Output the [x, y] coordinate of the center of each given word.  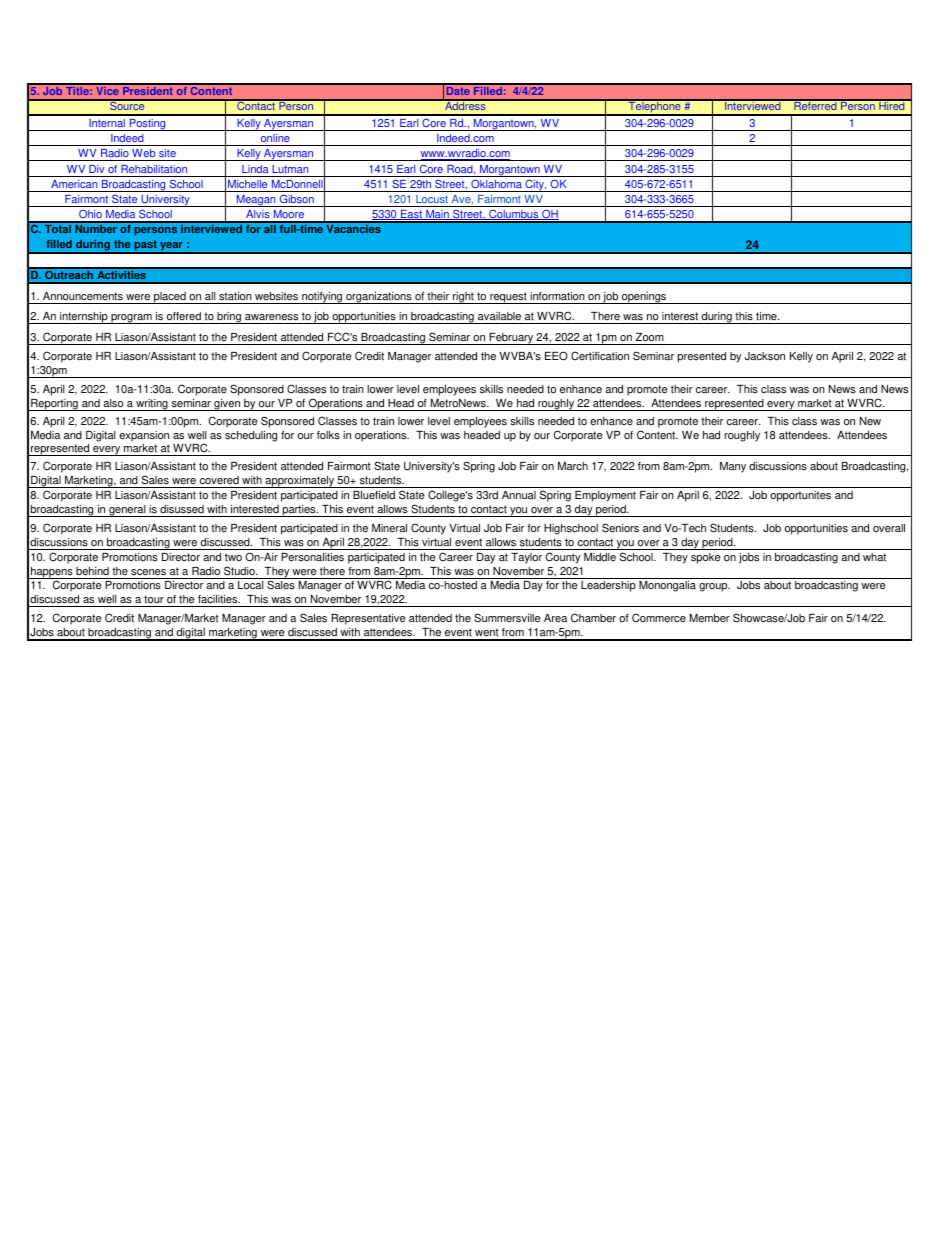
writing [152, 405]
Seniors [620, 528]
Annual [519, 495]
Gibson [296, 200]
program [131, 319]
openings [644, 298]
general [127, 511]
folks [328, 435]
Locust [432, 201]
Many [733, 467]
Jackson [765, 356]
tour [154, 599]
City [535, 185]
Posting [147, 125]
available [499, 316]
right [463, 298]
